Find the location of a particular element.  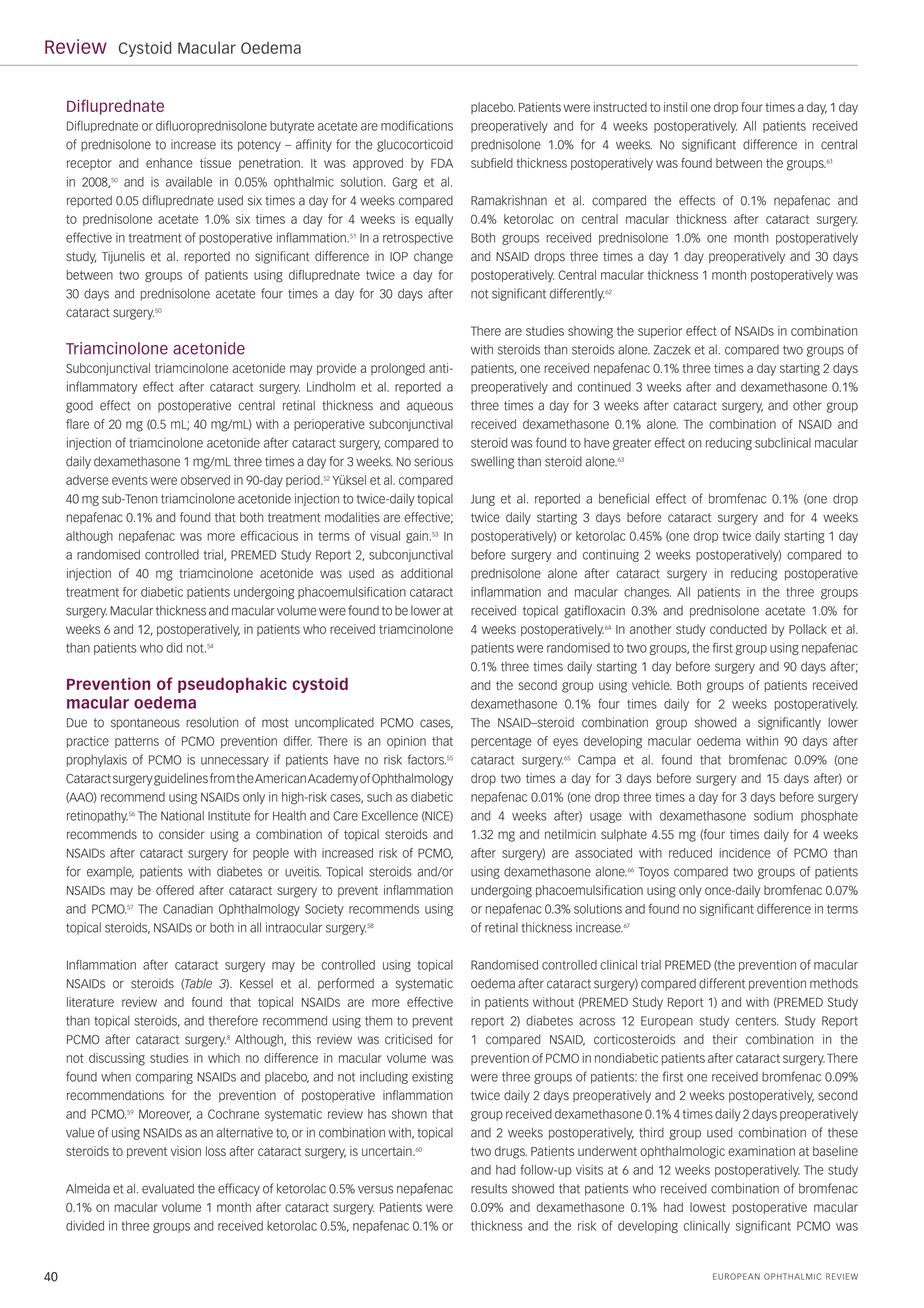

lowest is located at coordinates (708, 1207).
